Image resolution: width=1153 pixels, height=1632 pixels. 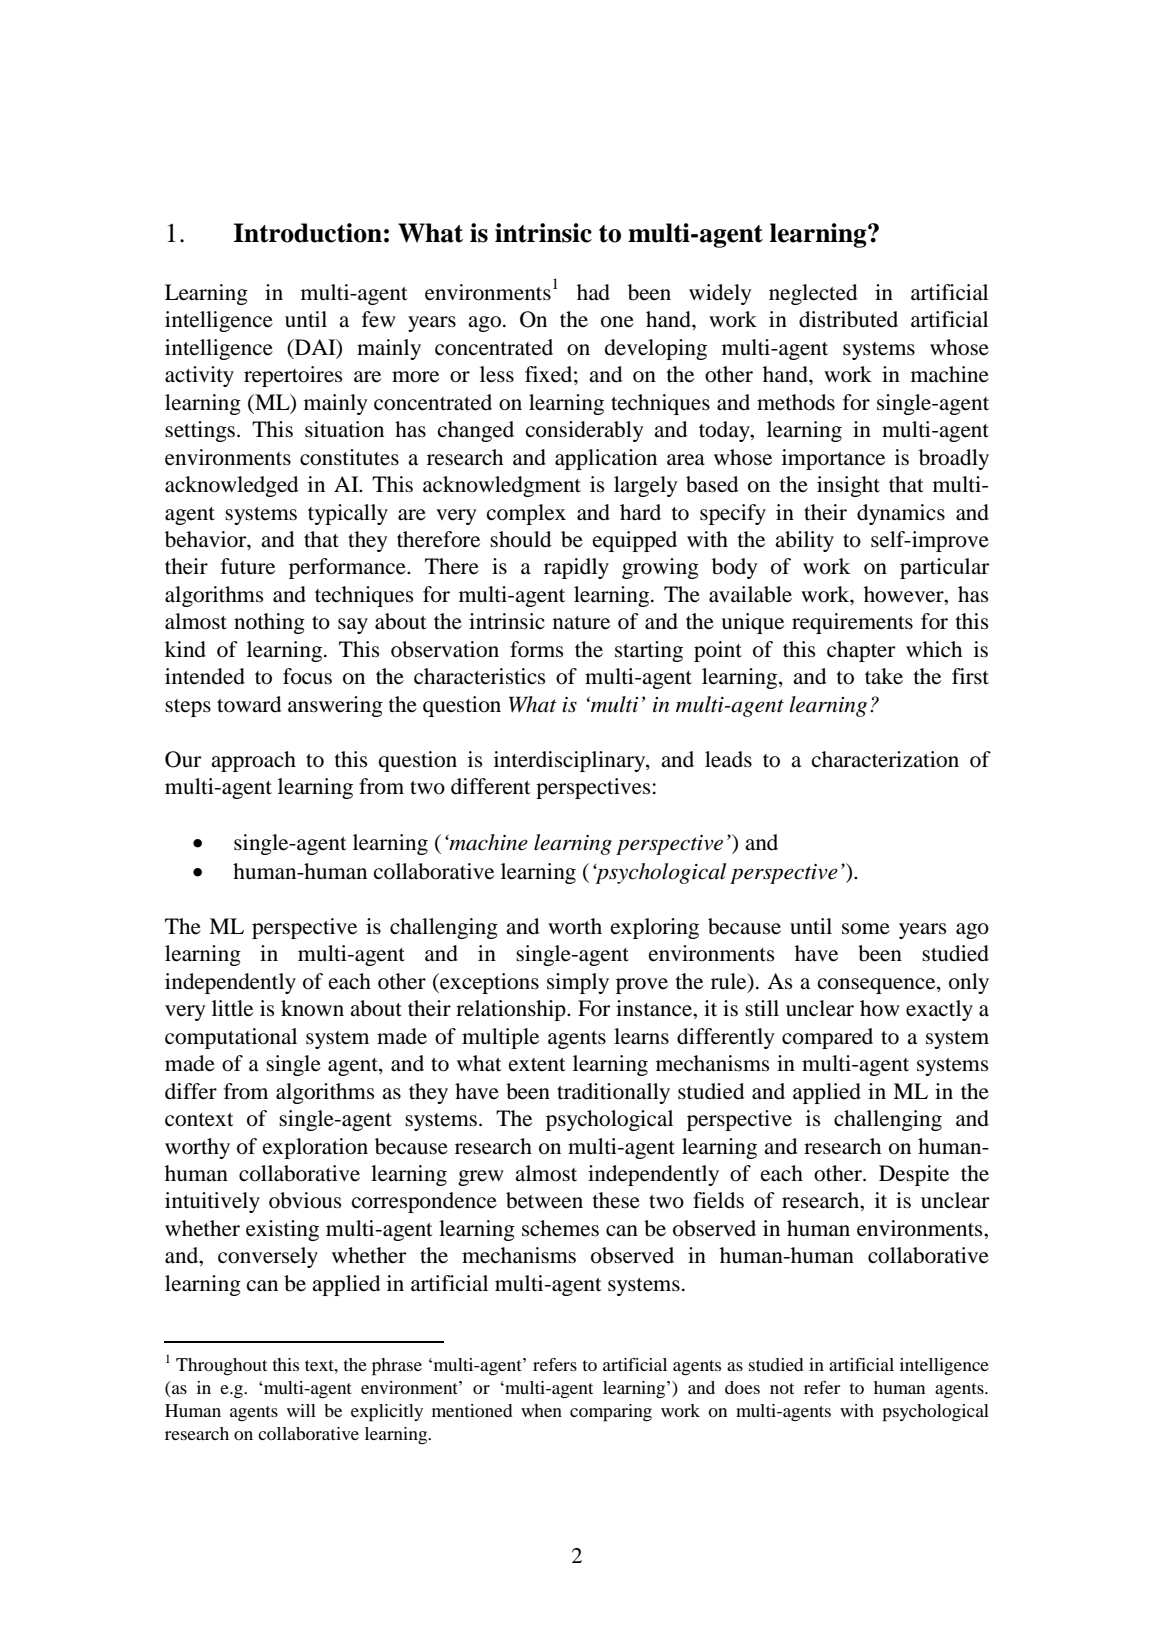 I want to click on will, so click(x=301, y=1410).
